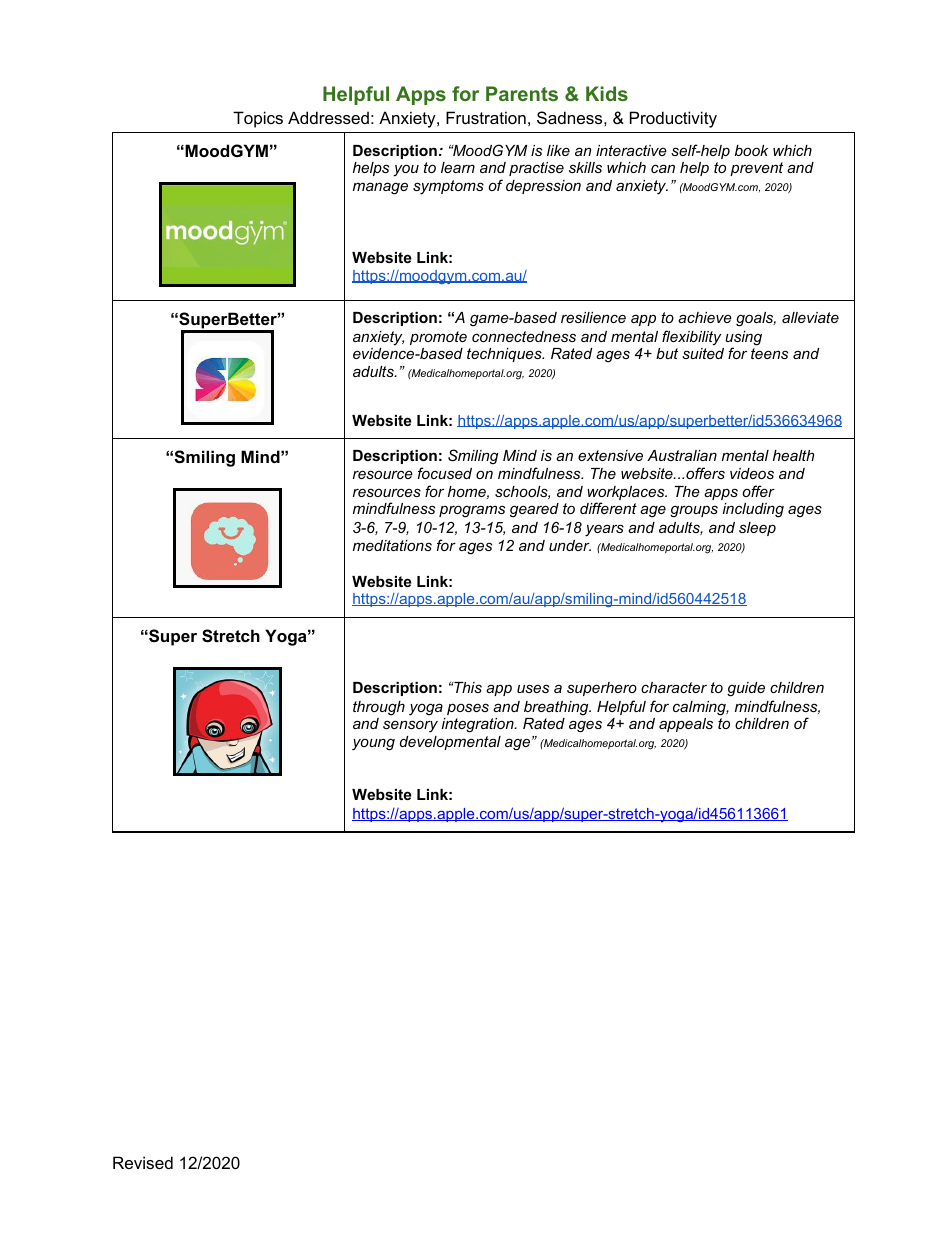 This page has width=952, height=1233. Describe the element at coordinates (746, 689) in the page. I see `guide` at that location.
